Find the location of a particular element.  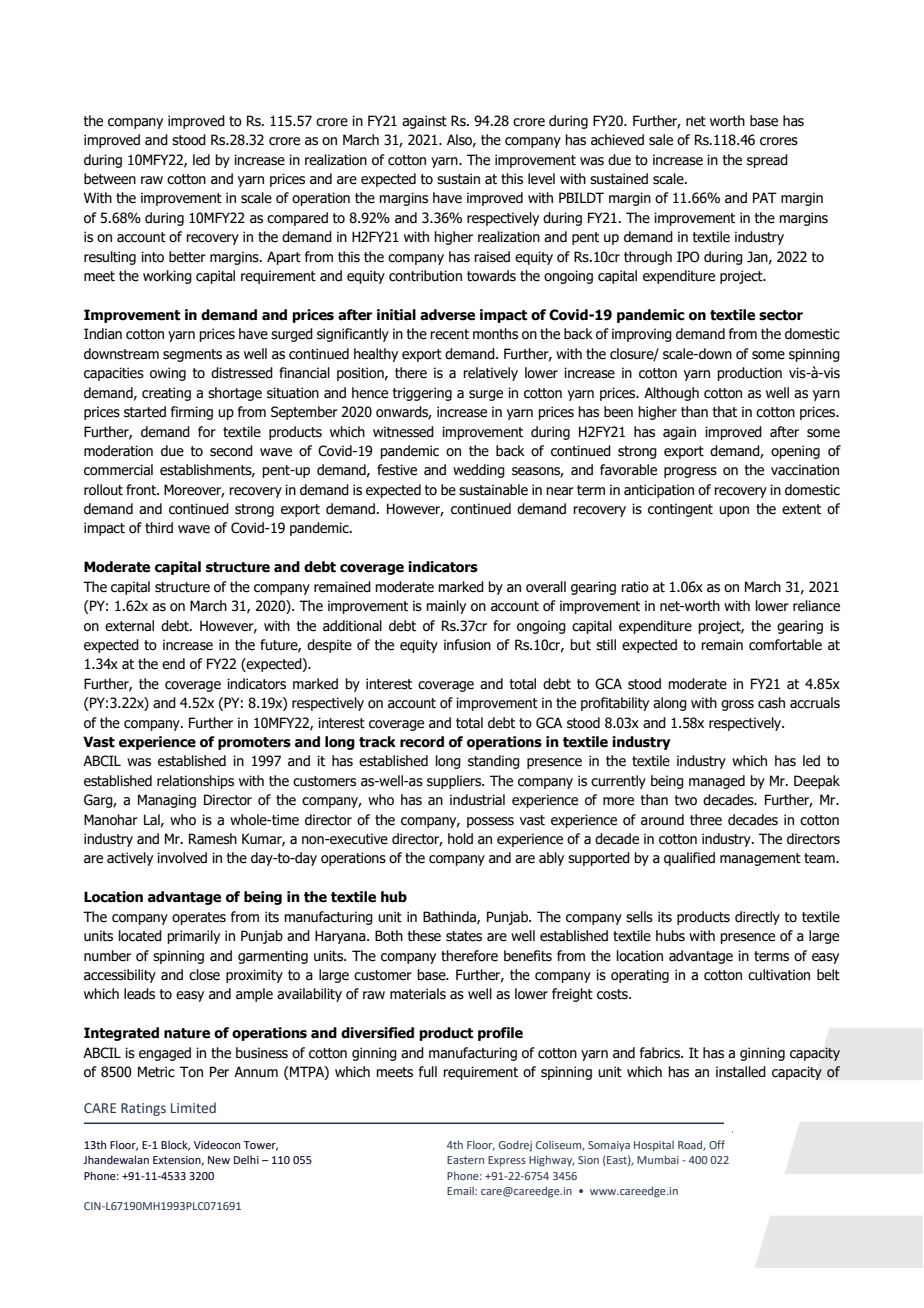

spread is located at coordinates (767, 161).
